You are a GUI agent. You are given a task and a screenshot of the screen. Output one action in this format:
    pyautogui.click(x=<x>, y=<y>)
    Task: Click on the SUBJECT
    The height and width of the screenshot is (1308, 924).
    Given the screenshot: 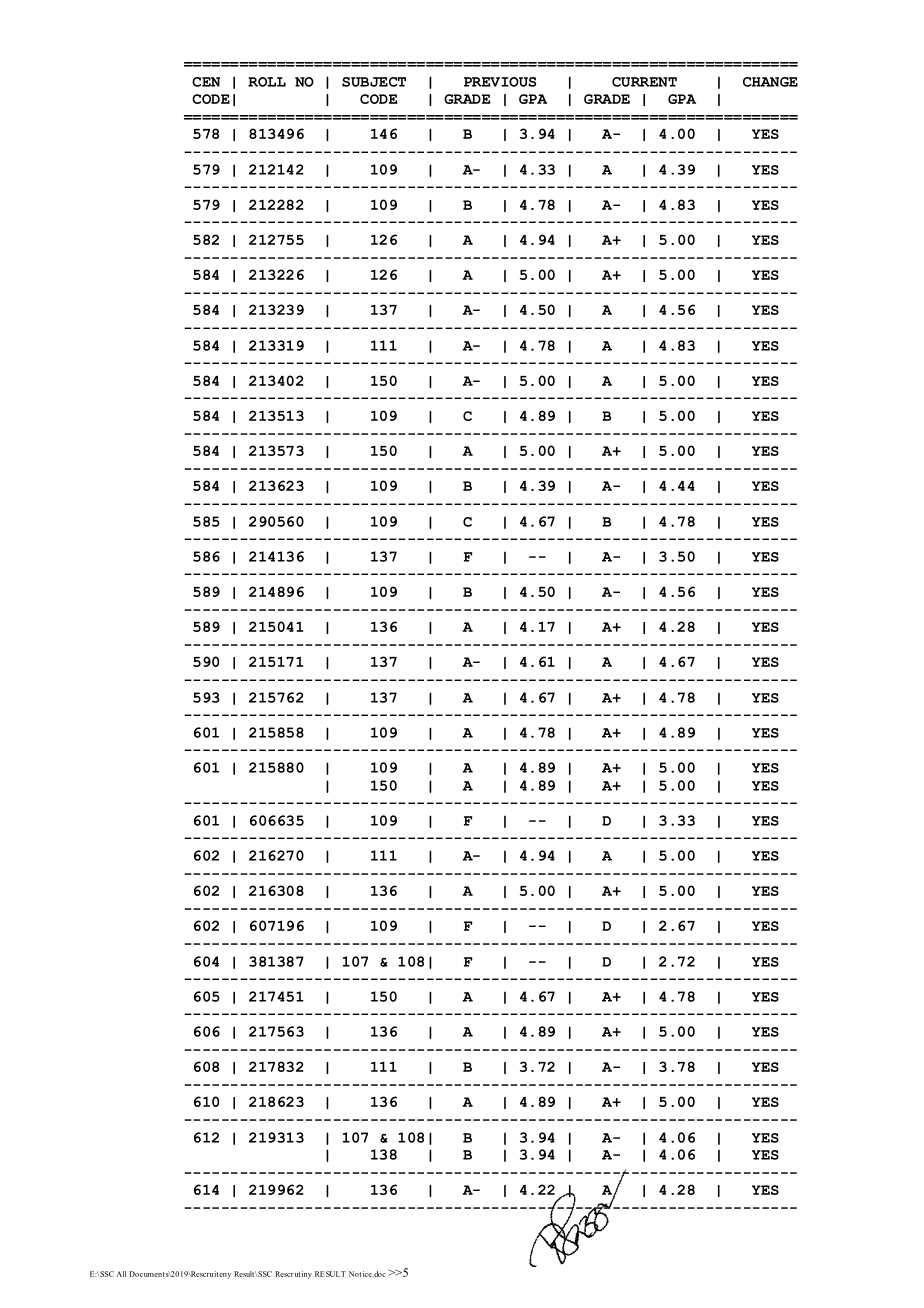 What is the action you would take?
    pyautogui.click(x=374, y=82)
